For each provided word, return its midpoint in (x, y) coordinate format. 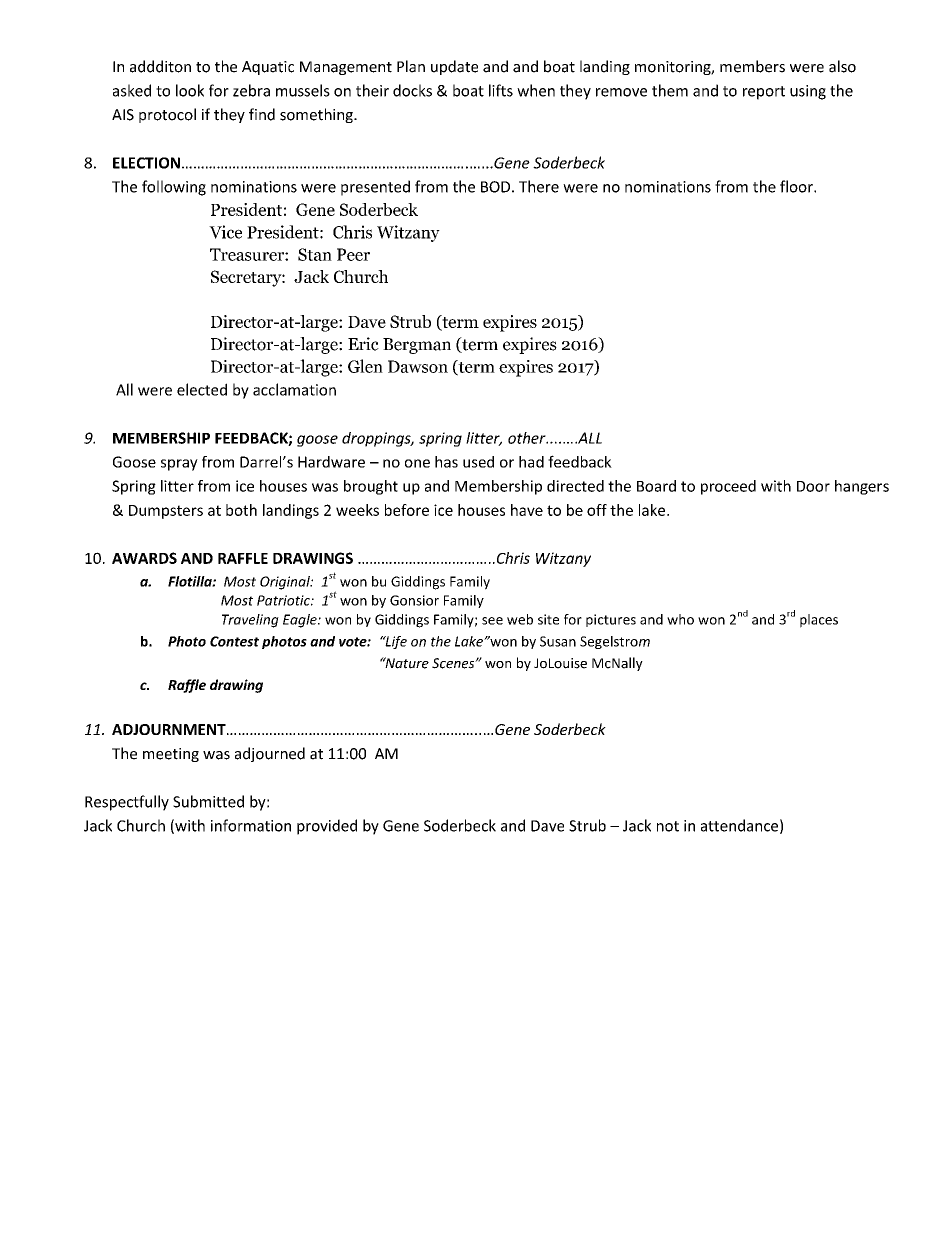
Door (813, 486)
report (764, 93)
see (492, 621)
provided (327, 827)
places (819, 621)
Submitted (208, 801)
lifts (501, 90)
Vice (225, 232)
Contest (234, 641)
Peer (353, 254)
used (478, 462)
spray (179, 465)
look (190, 90)
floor (797, 186)
